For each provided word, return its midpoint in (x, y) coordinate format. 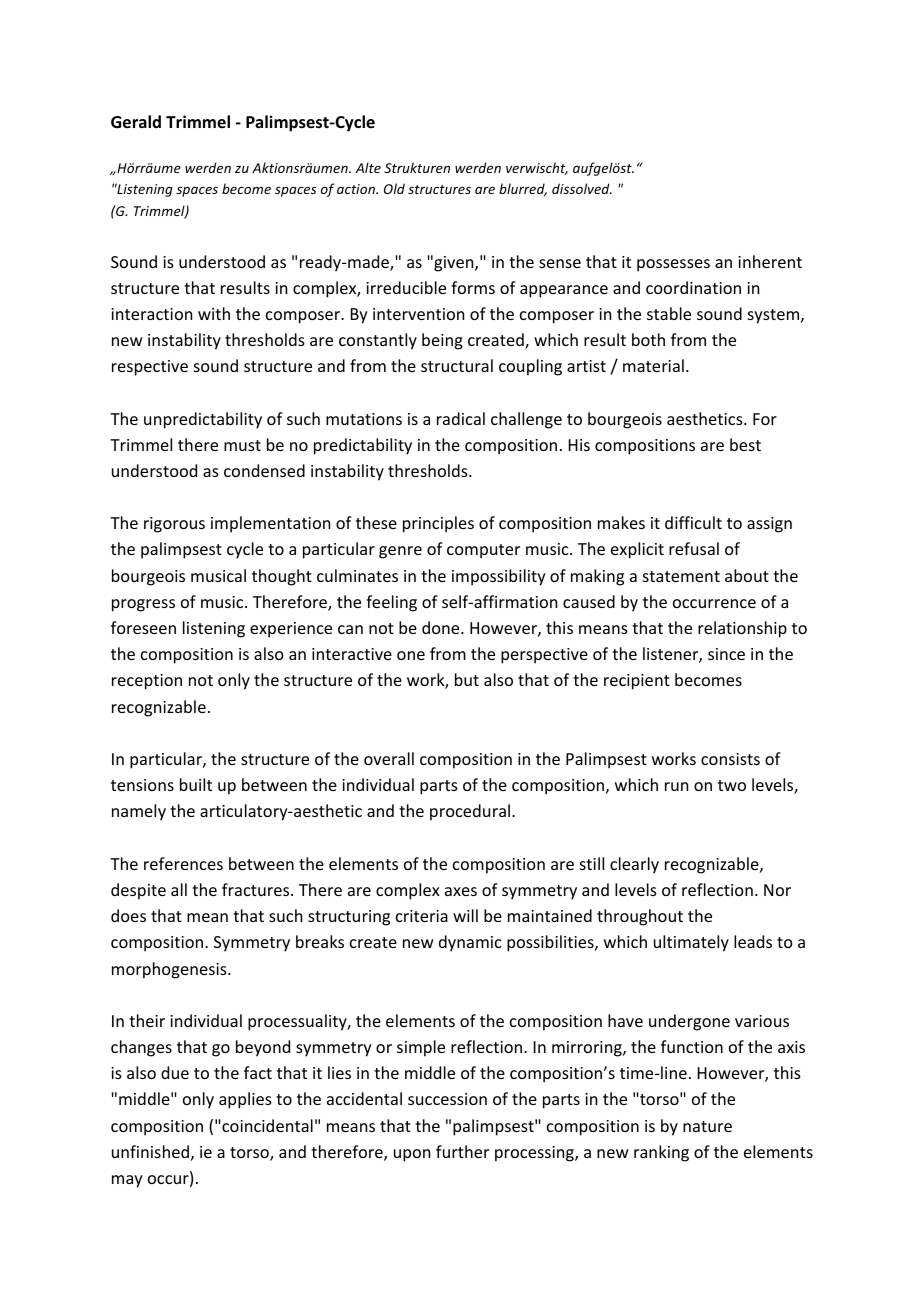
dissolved (582, 188)
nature (707, 1126)
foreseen (143, 627)
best (745, 444)
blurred (523, 189)
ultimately (691, 943)
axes (461, 891)
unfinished (150, 1151)
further (462, 1151)
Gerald (136, 122)
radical (461, 418)
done (442, 627)
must (242, 445)
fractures (257, 889)
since (726, 654)
